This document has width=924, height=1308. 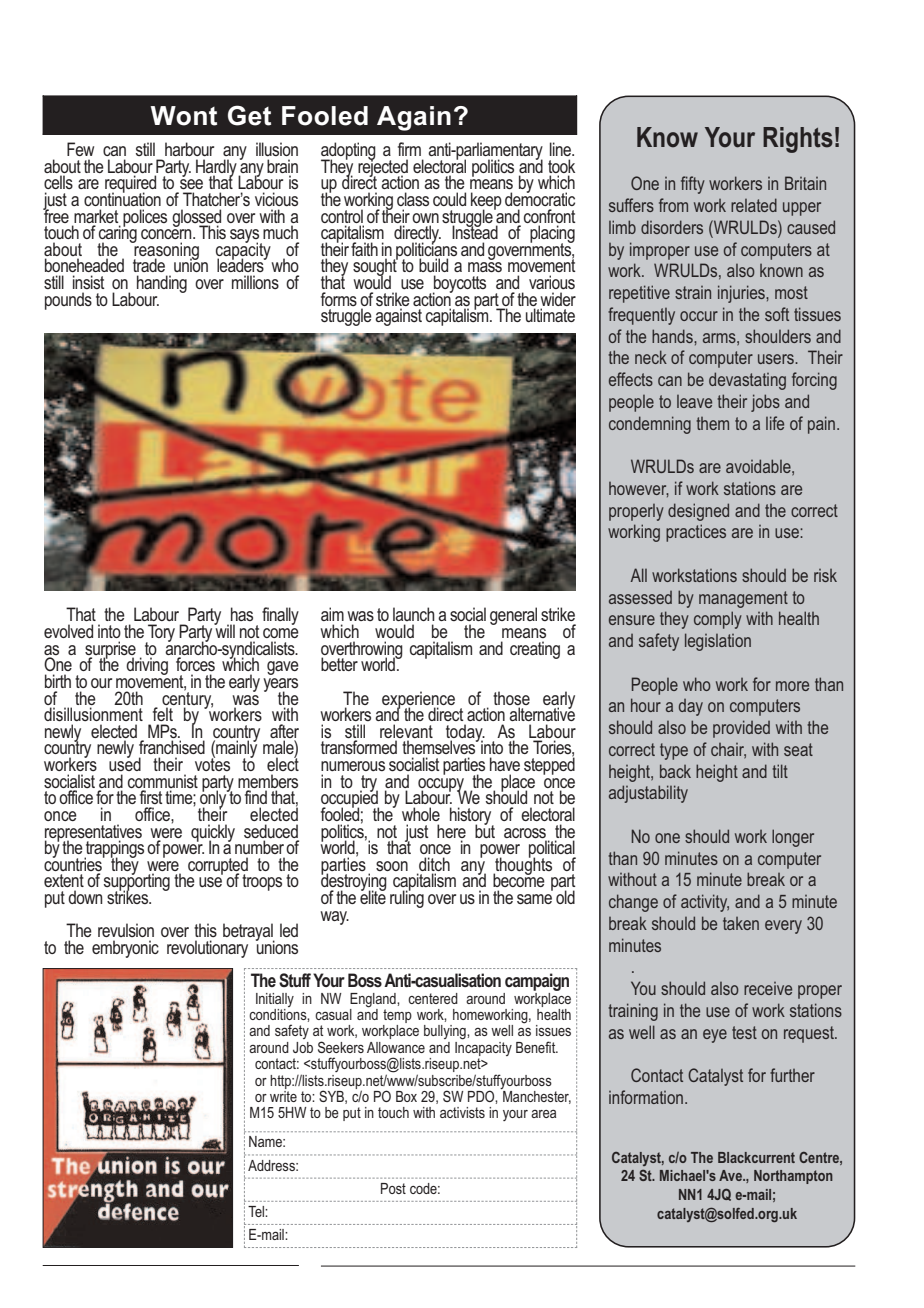 What do you see at coordinates (693, 185) in the document?
I see `fifty` at bounding box center [693, 185].
